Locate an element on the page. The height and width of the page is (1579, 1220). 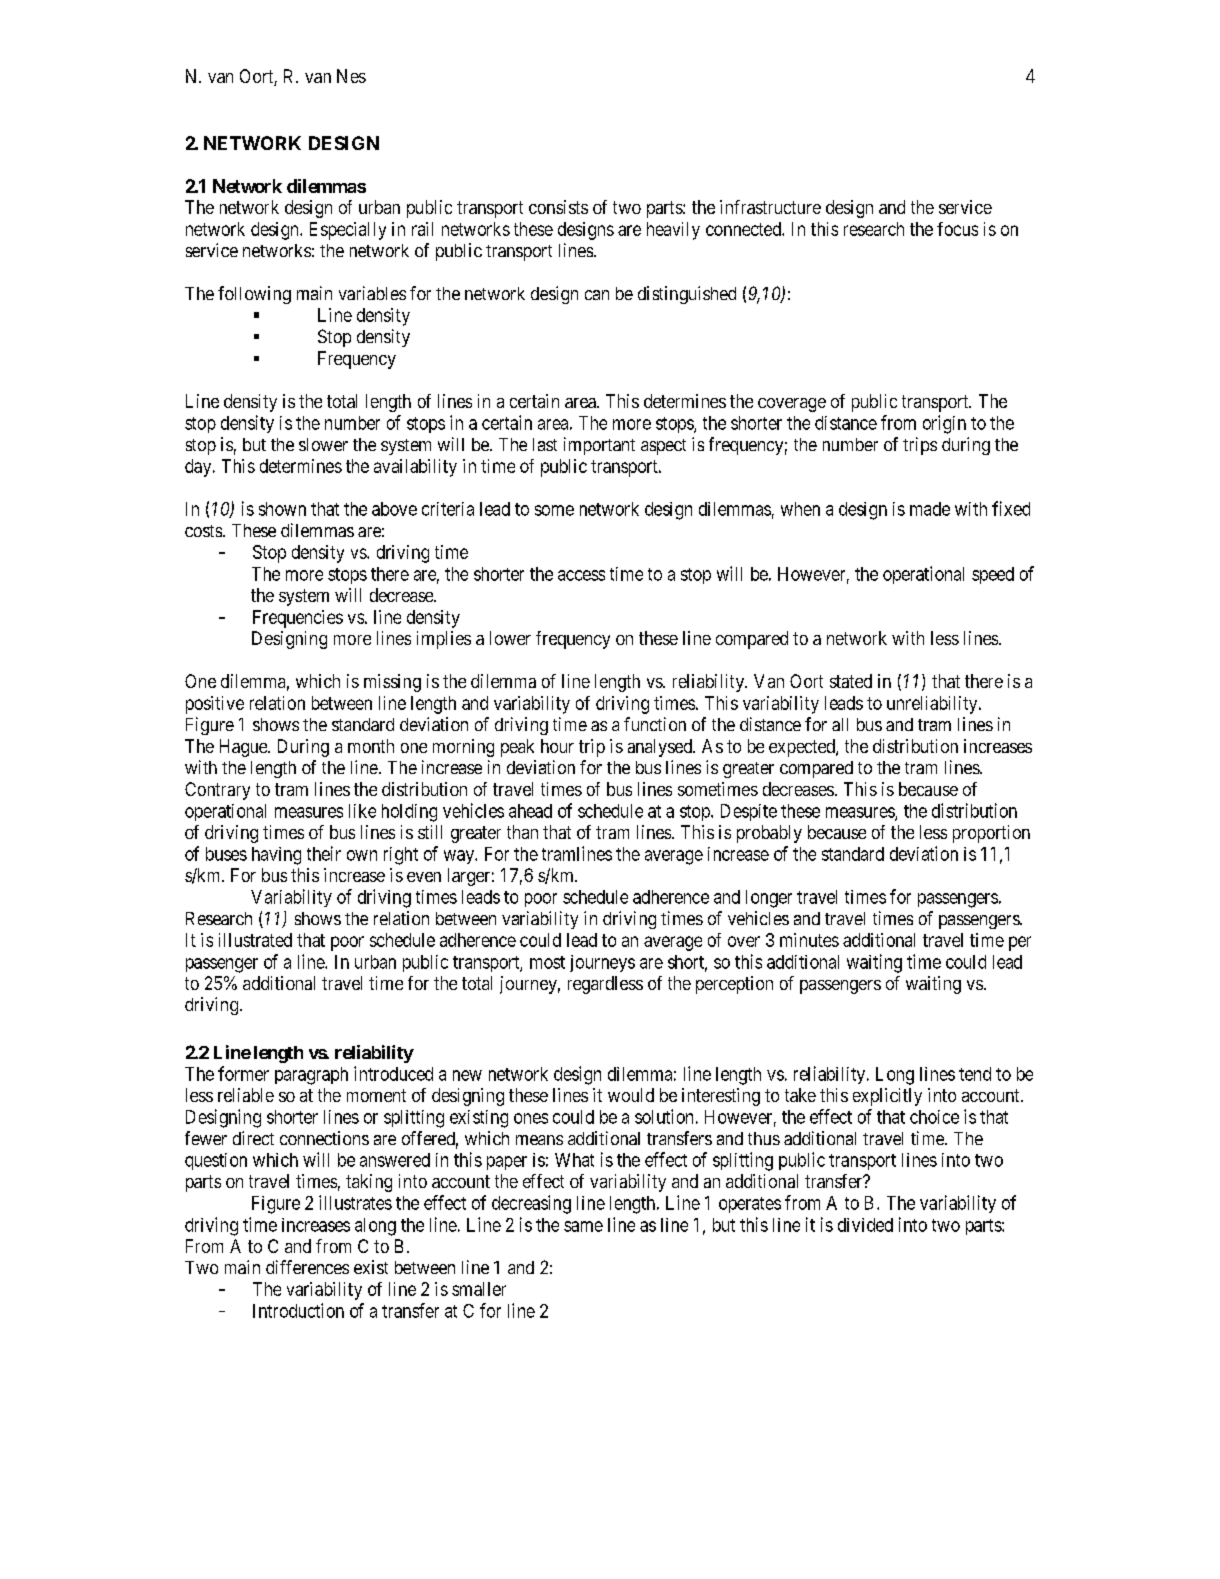
consists is located at coordinates (558, 207).
